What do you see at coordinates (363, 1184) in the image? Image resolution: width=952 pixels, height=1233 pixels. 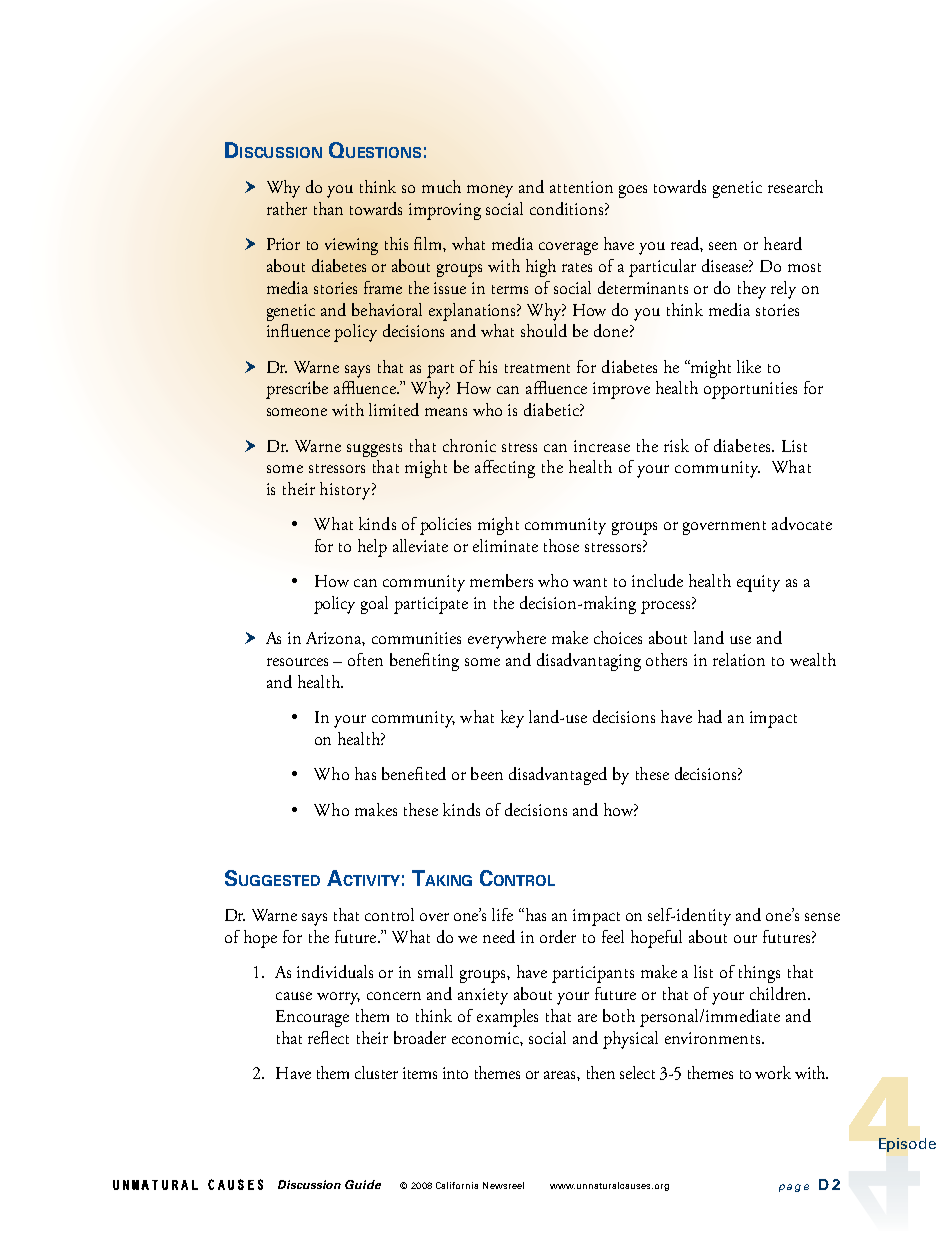 I see `Guide` at bounding box center [363, 1184].
